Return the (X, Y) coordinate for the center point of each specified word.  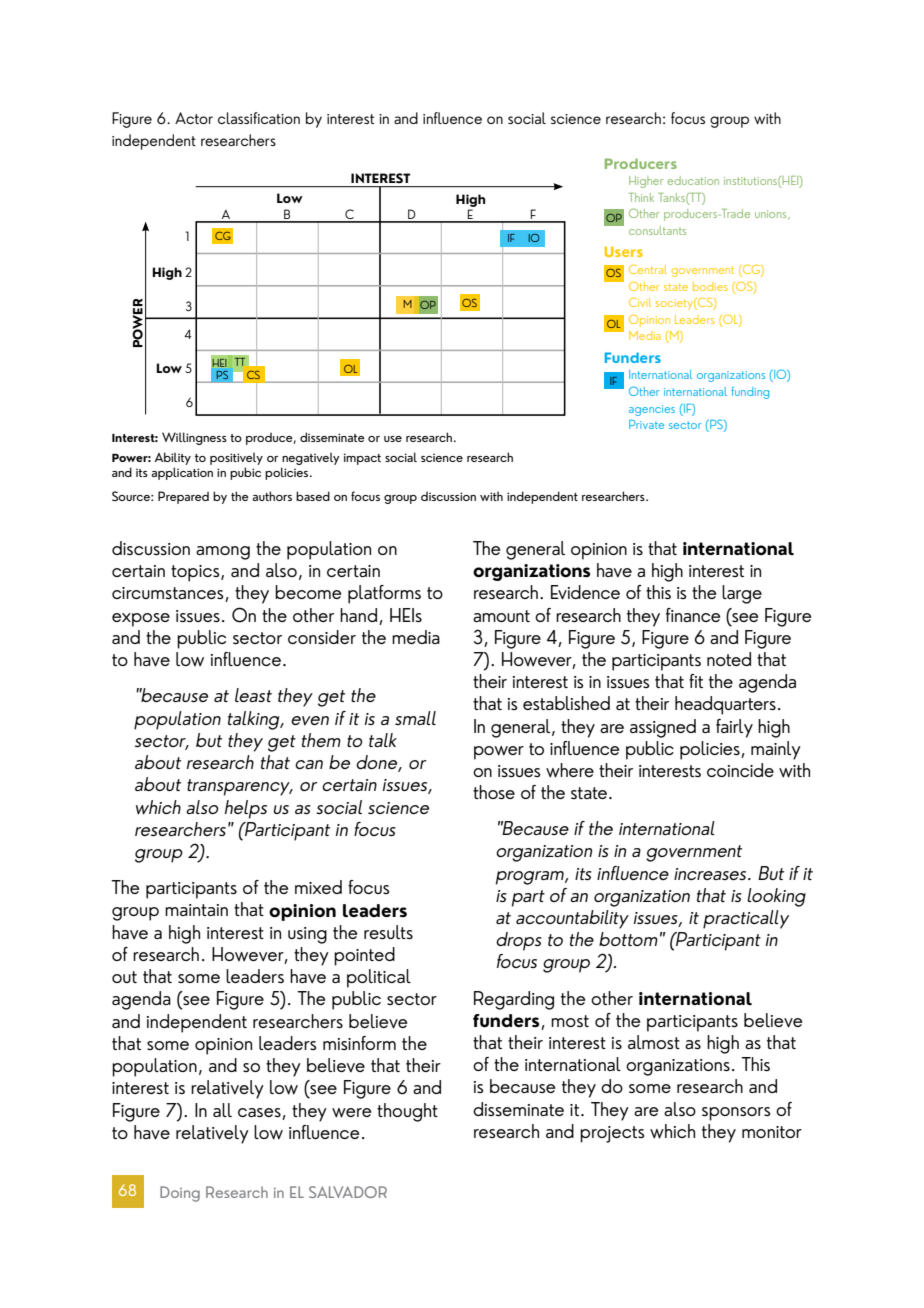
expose (141, 620)
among (223, 553)
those (494, 792)
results (388, 932)
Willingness (194, 438)
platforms (384, 594)
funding (750, 393)
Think (641, 197)
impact (362, 459)
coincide (740, 770)
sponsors (736, 1114)
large (742, 594)
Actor (194, 118)
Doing (180, 1194)
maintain (196, 910)
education (693, 180)
